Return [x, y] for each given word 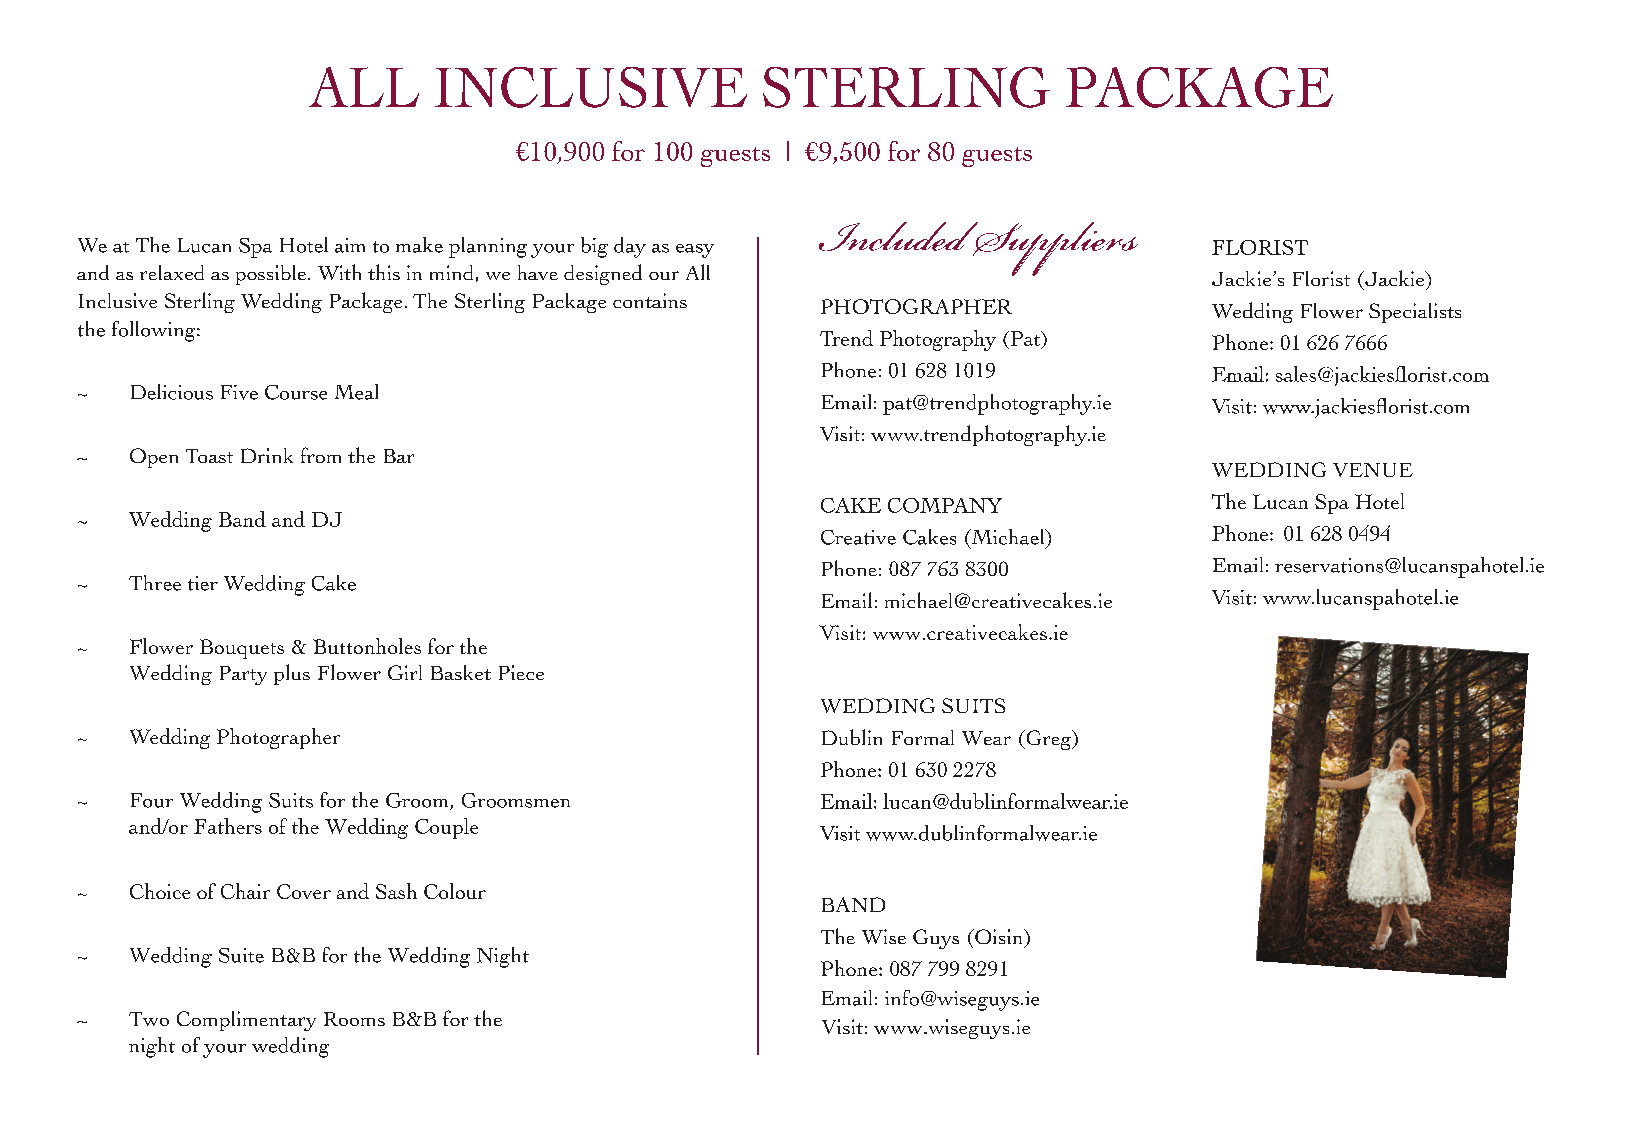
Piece [521, 672]
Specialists [1415, 313]
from [321, 455]
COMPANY [945, 505]
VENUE [1373, 470]
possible [271, 275]
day [630, 247]
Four [152, 800]
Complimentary [246, 1021]
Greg [1049, 740]
